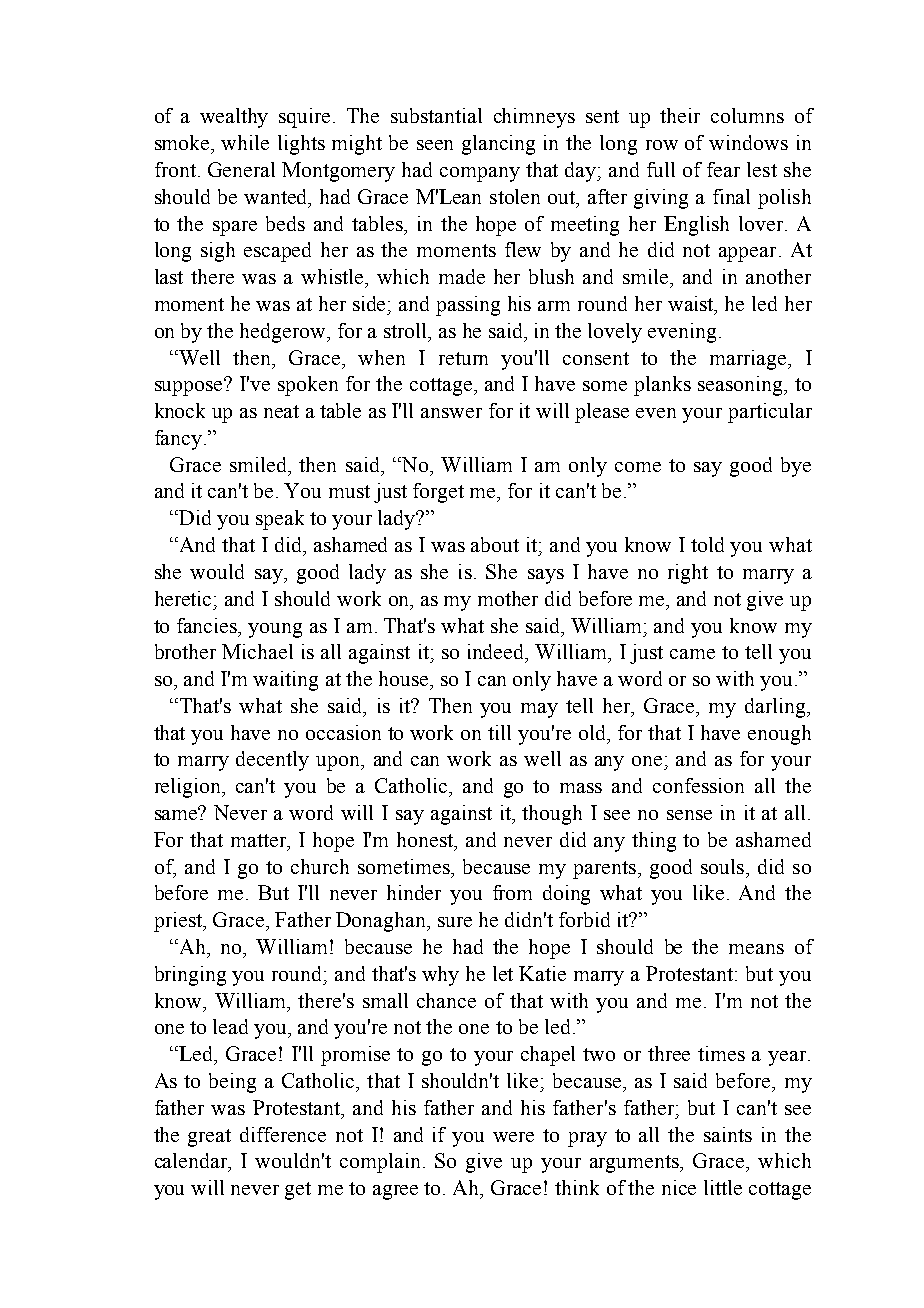 This screenshot has width=924, height=1308. What do you see at coordinates (498, 145) in the screenshot?
I see `glancing` at bounding box center [498, 145].
